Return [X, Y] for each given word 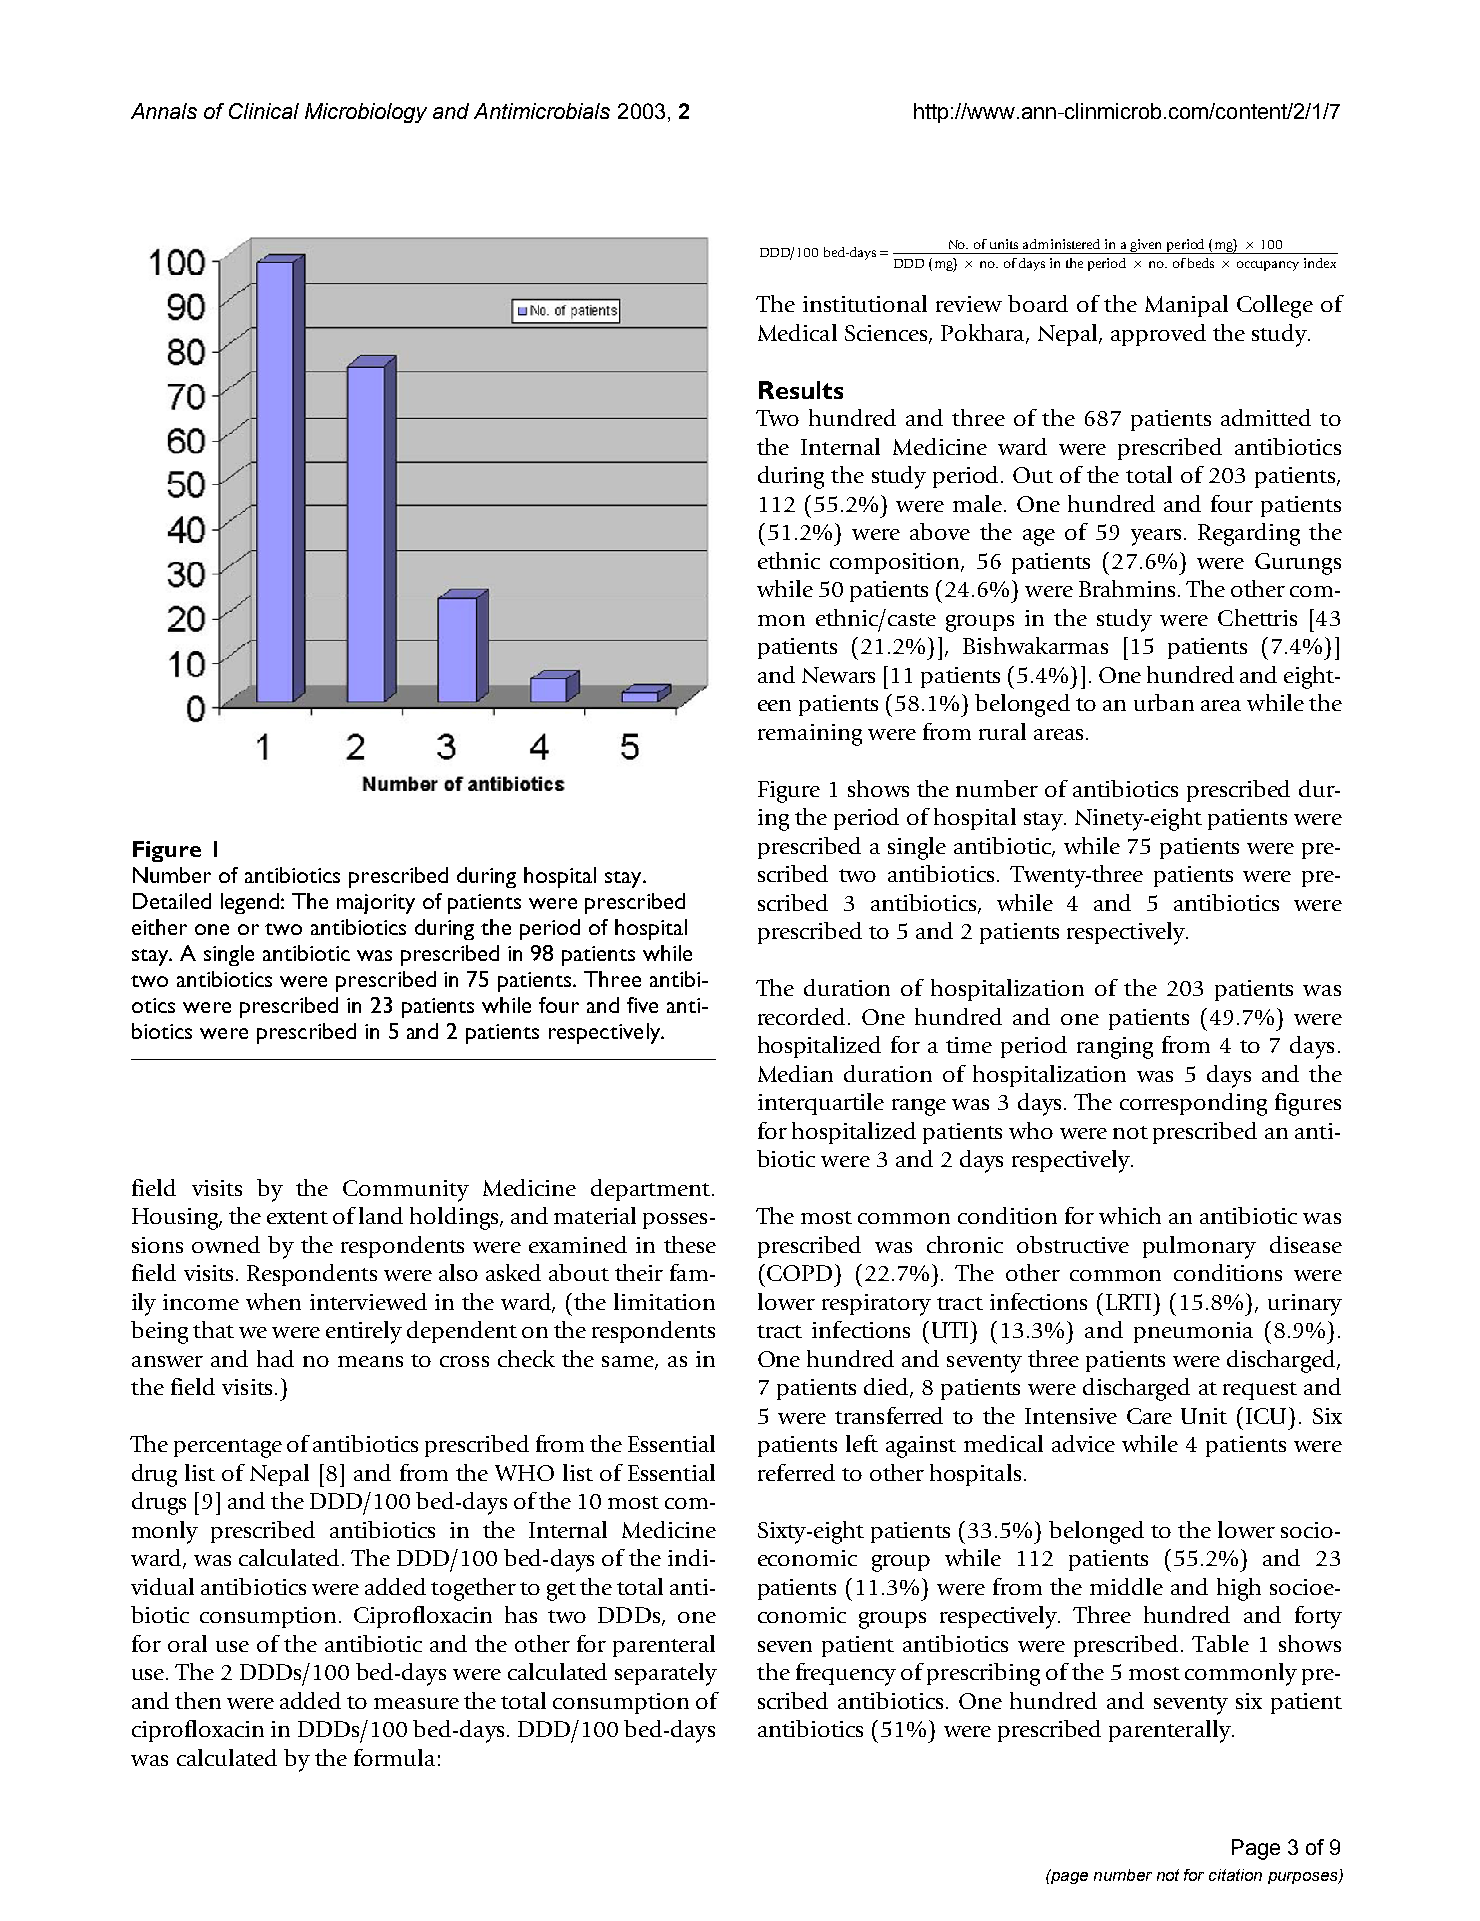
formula [394, 1757]
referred [796, 1472]
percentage [228, 1448]
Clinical [264, 111]
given [1147, 246]
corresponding [1193, 1104]
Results [801, 390]
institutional [865, 303]
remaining [810, 735]
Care [1149, 1416]
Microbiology [366, 113]
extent [297, 1217]
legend [250, 903]
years [1156, 537]
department [652, 1190]
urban [1164, 702]
